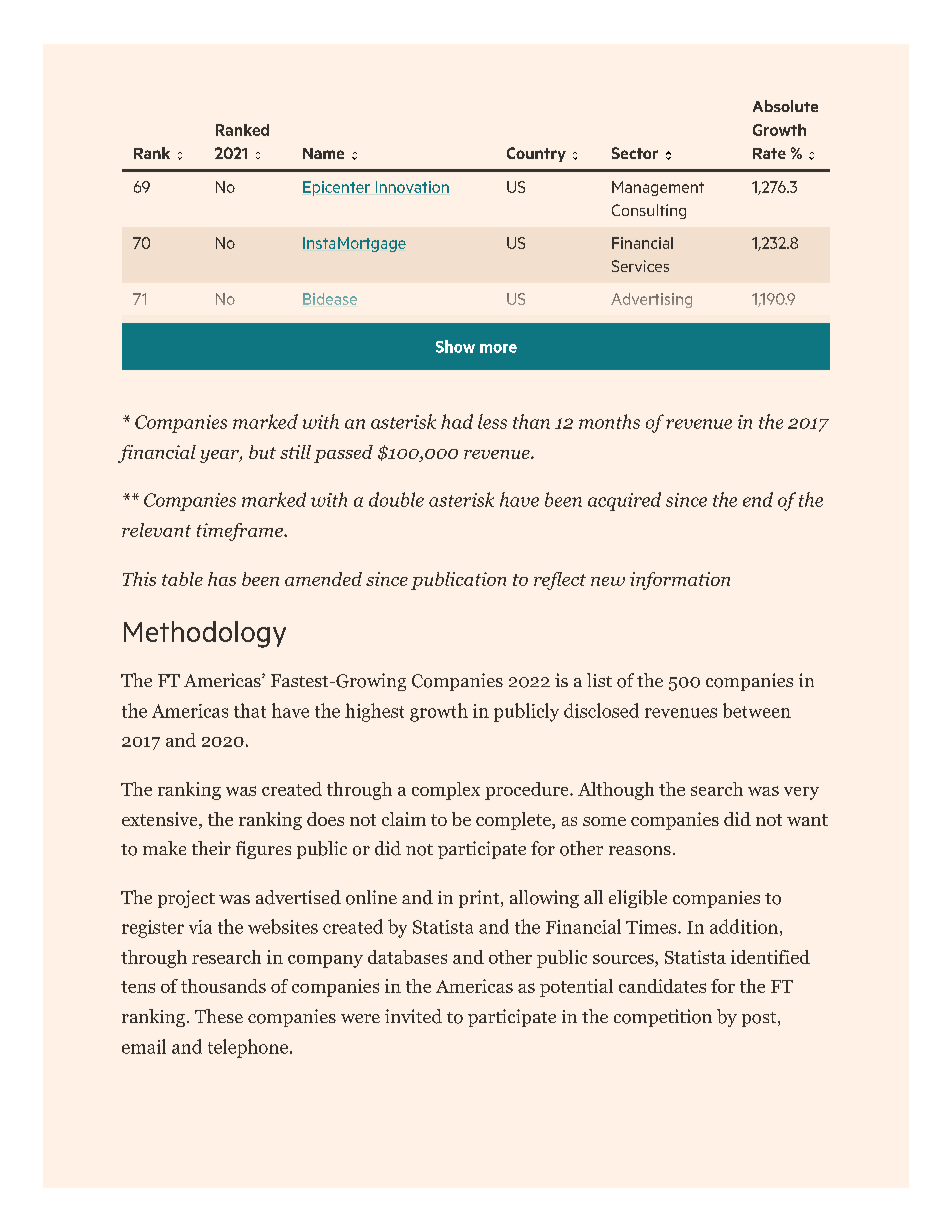  I want to click on Name, so click(323, 153).
